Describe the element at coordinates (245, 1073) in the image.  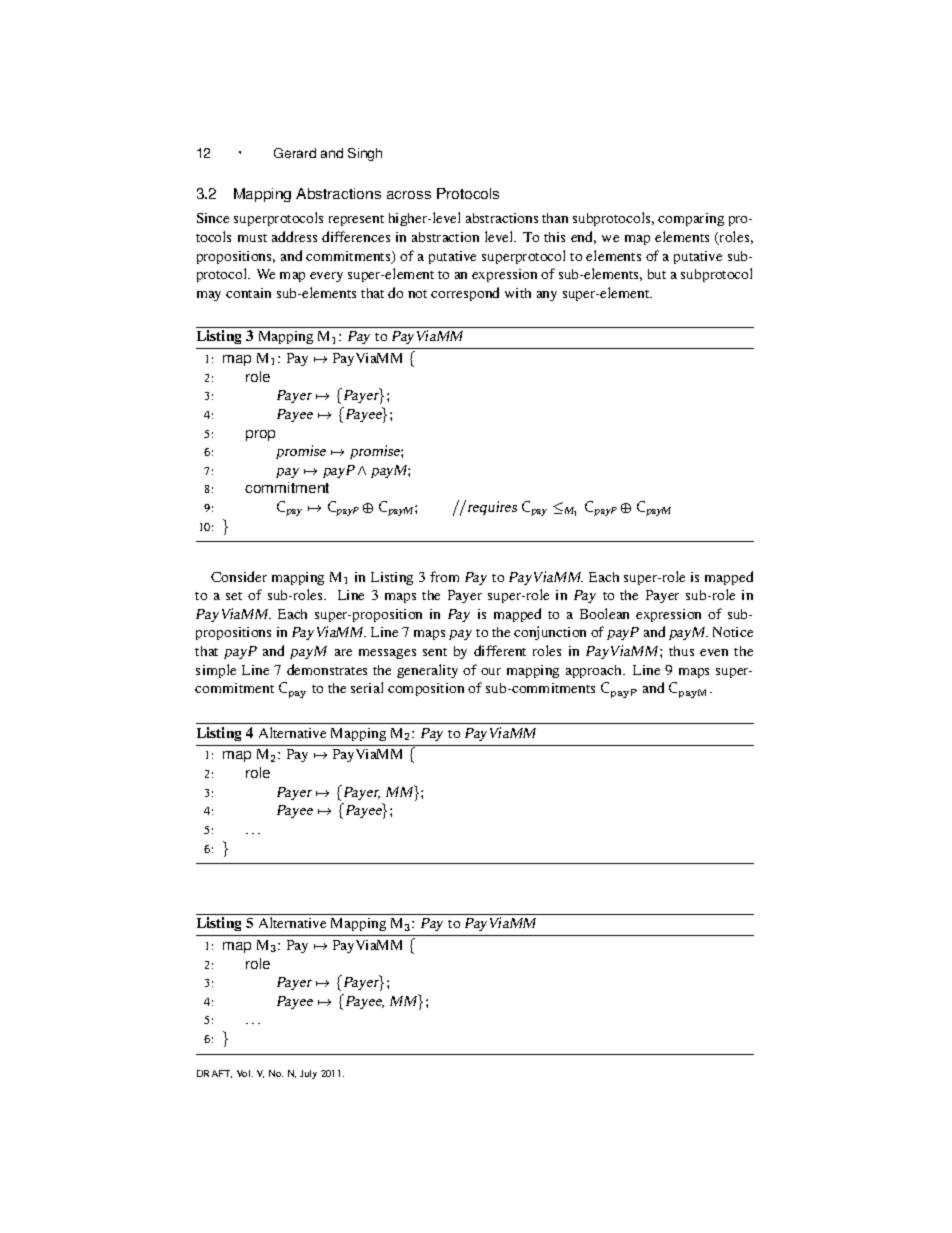
I see `Vol` at that location.
